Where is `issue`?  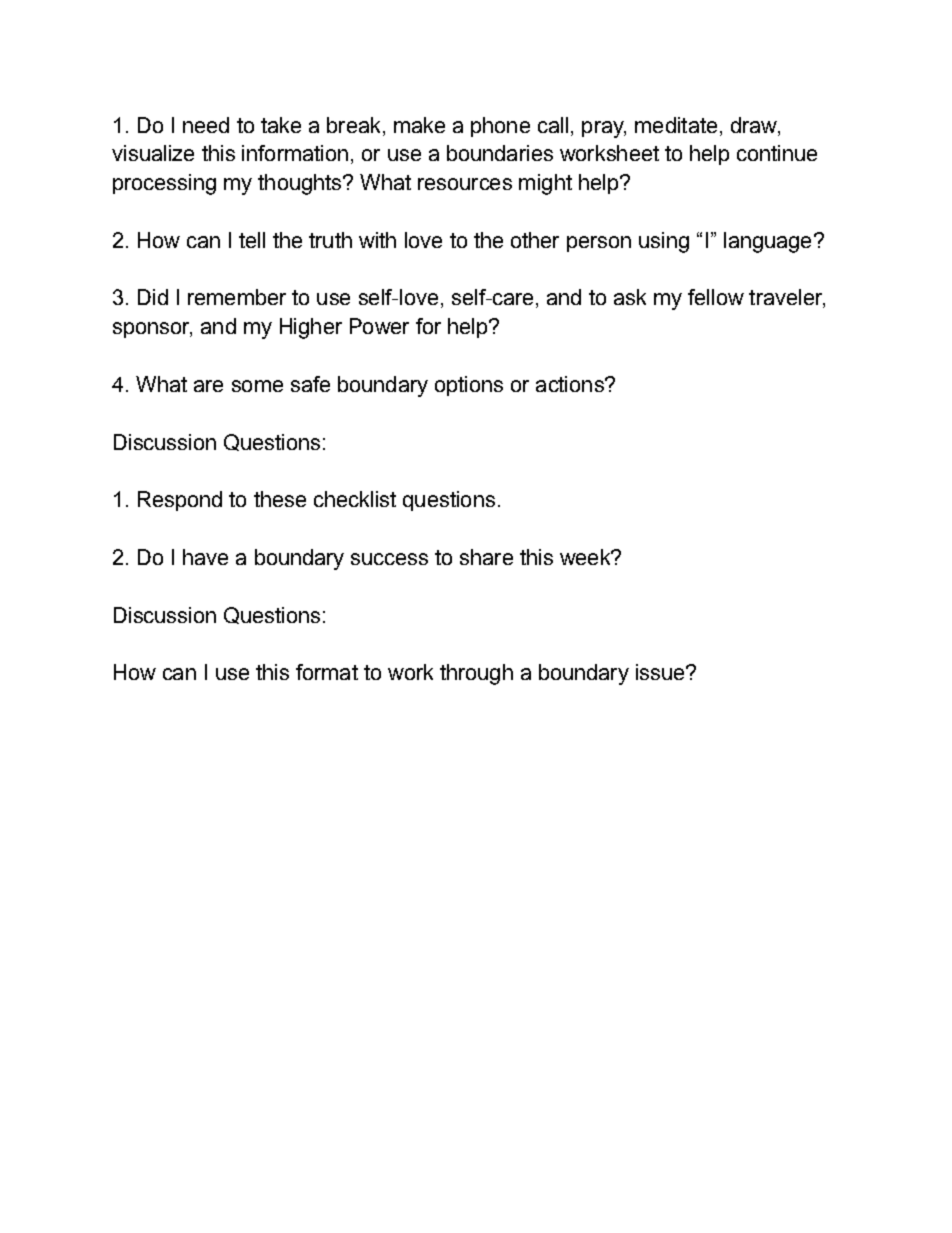 issue is located at coordinates (661, 672).
